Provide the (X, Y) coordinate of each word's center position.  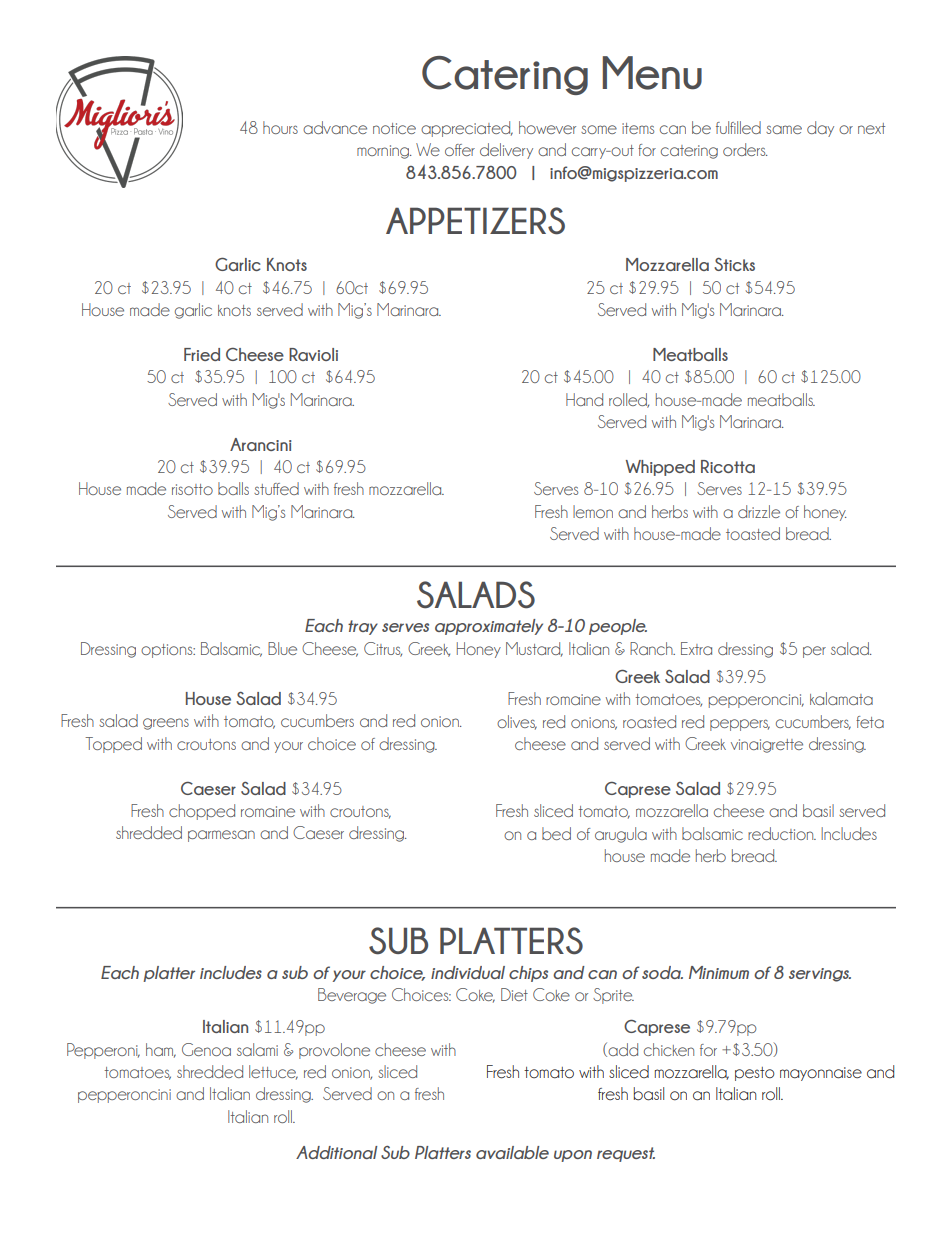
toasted (753, 533)
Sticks (734, 264)
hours (280, 127)
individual (468, 972)
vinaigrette (767, 746)
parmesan (221, 836)
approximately (489, 627)
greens (166, 724)
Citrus (383, 649)
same (784, 129)
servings (820, 975)
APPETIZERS (475, 221)
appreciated (467, 129)
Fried (202, 354)
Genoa (206, 1049)
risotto (192, 489)
